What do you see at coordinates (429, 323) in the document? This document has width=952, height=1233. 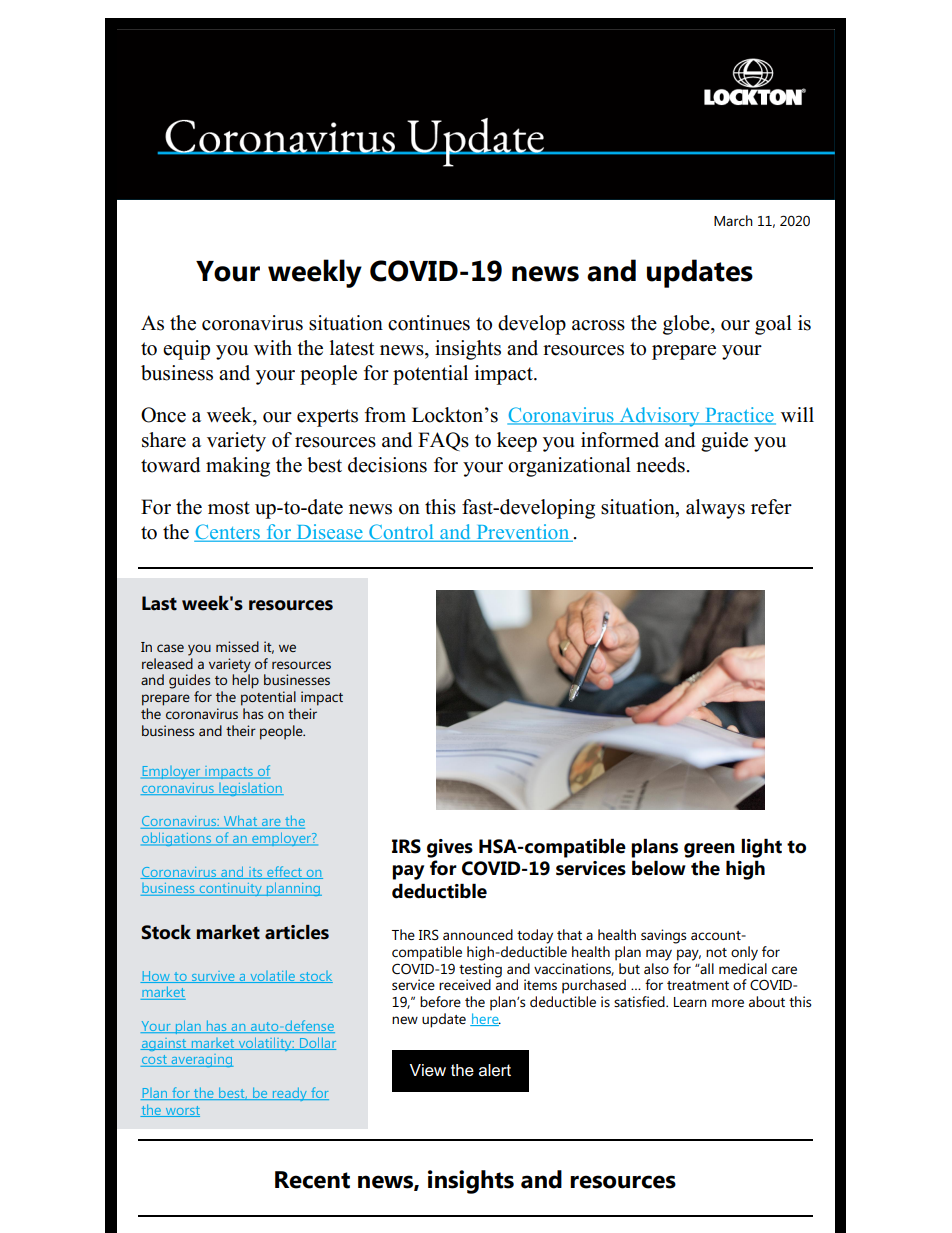 I see `continues` at bounding box center [429, 323].
